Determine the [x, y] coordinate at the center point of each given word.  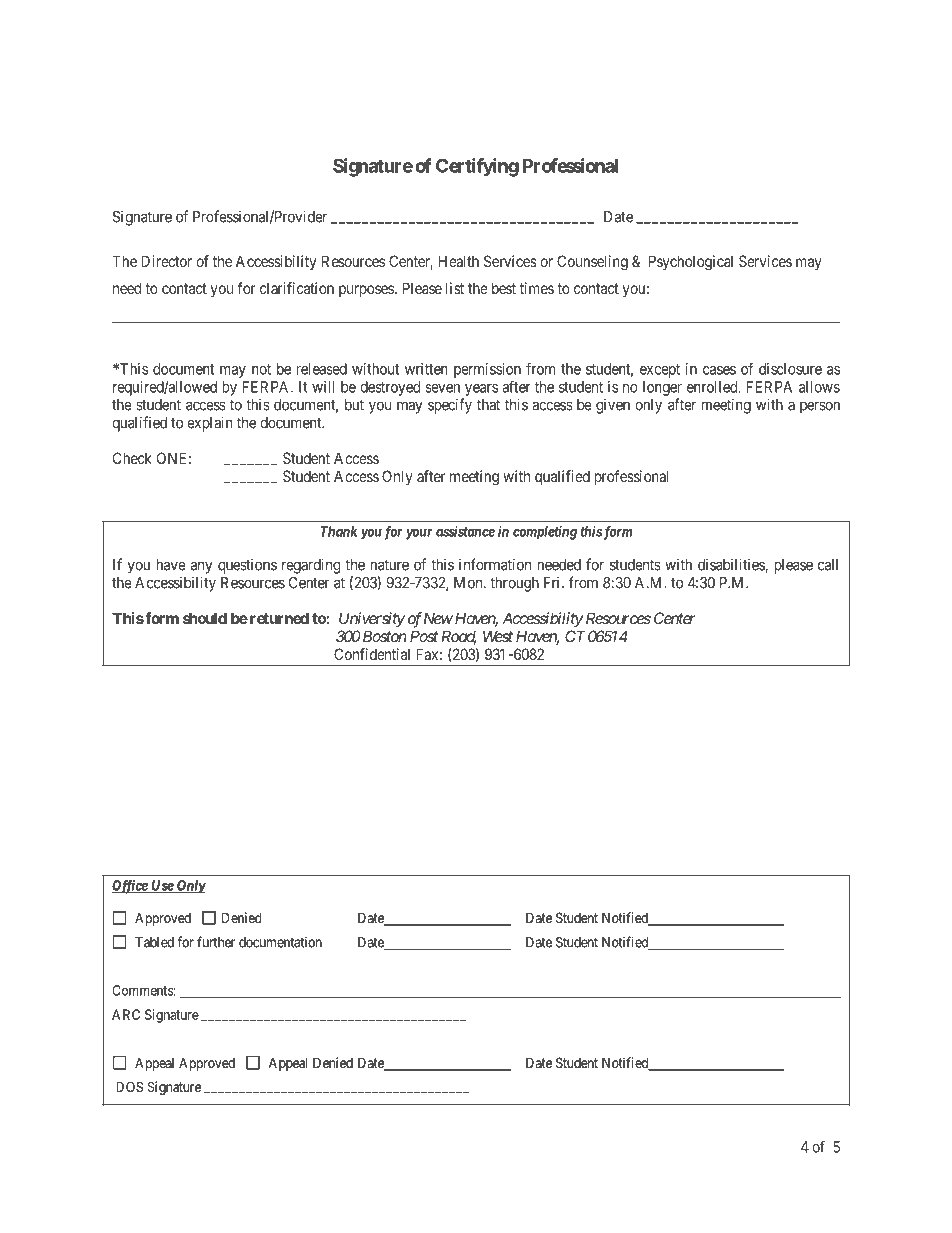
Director [166, 261]
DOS [130, 1086]
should [205, 618]
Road [459, 637]
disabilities [732, 565]
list [455, 288]
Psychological [691, 263]
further [216, 942]
